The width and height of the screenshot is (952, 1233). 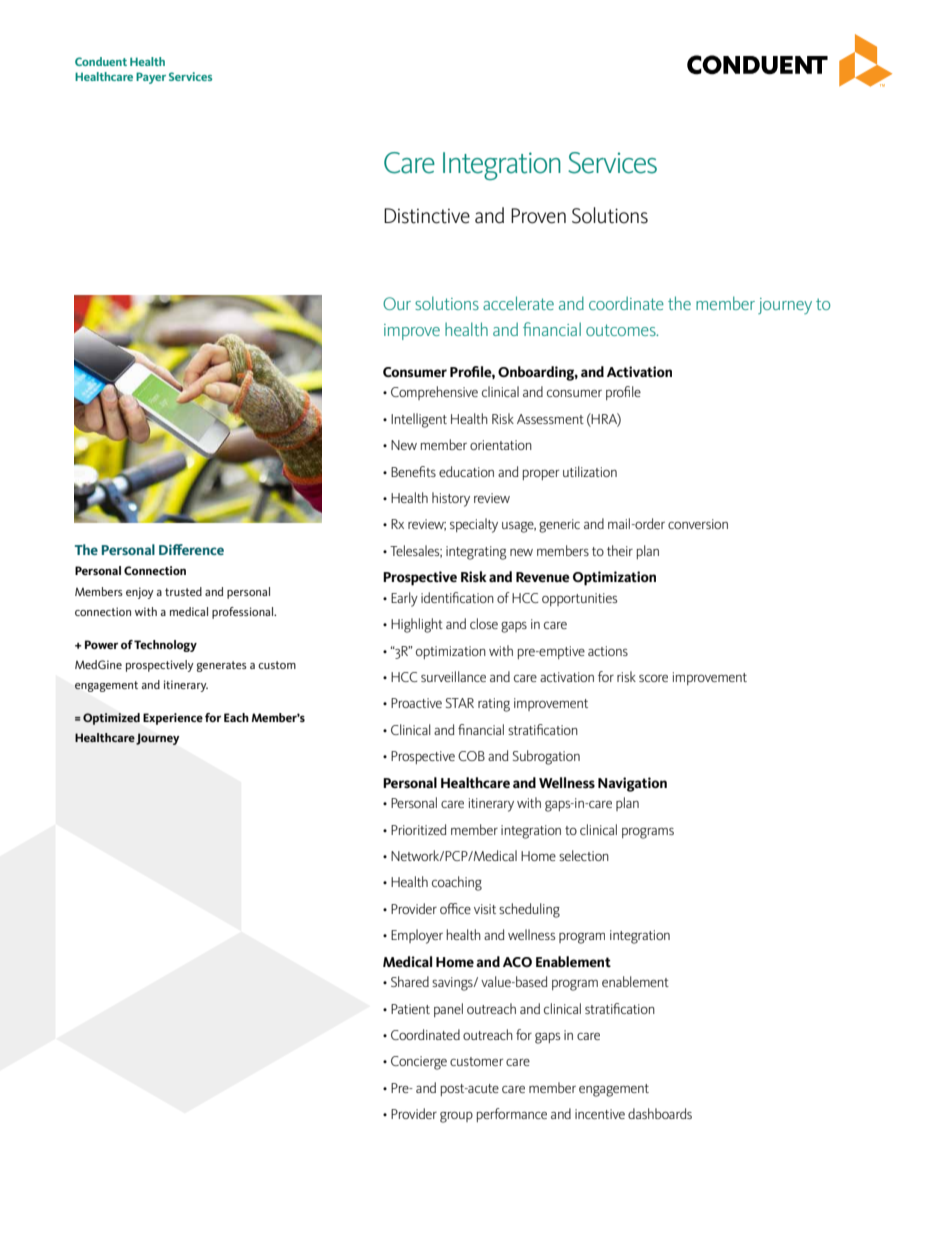 What do you see at coordinates (427, 216) in the screenshot?
I see `Distinctive` at bounding box center [427, 216].
